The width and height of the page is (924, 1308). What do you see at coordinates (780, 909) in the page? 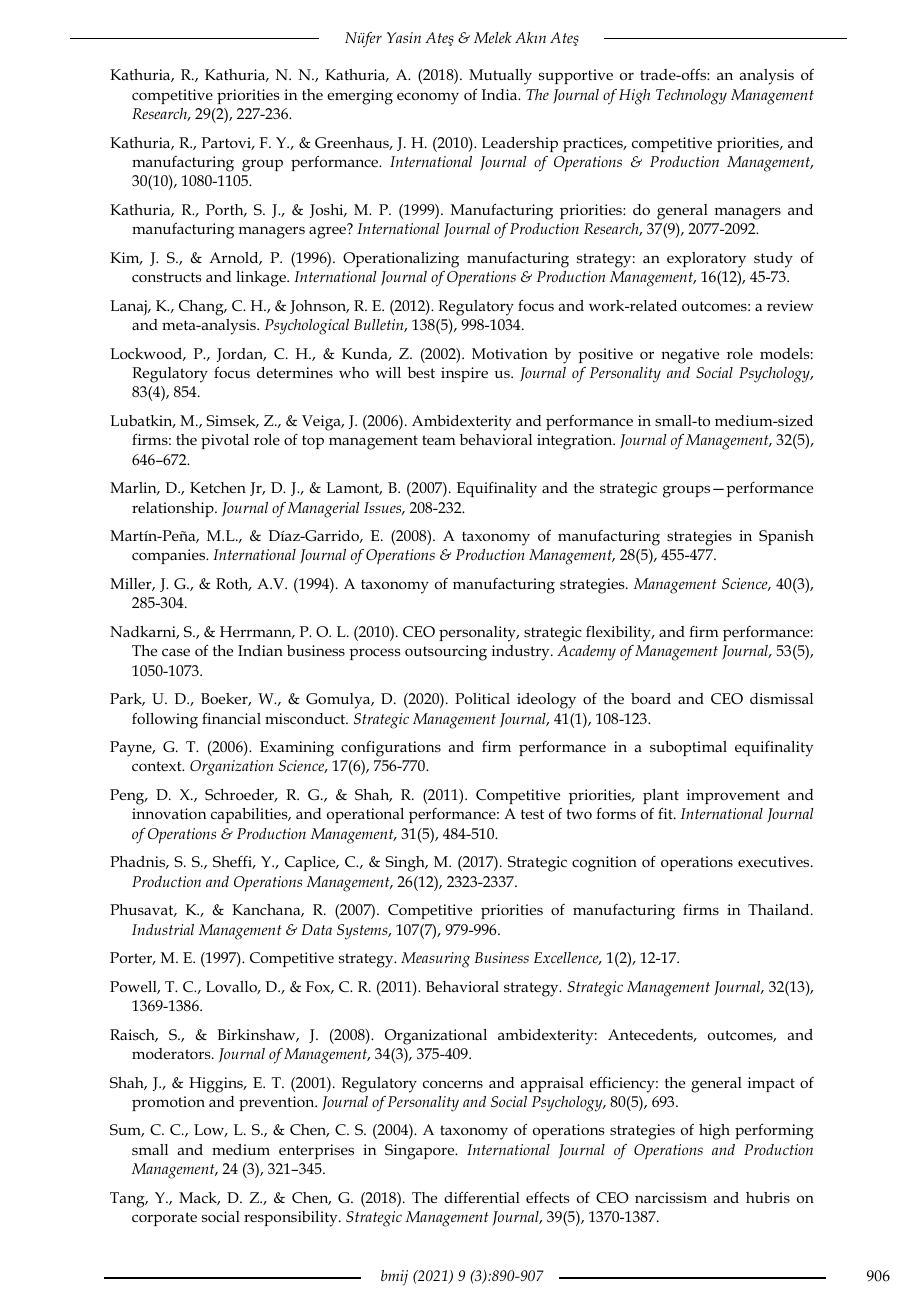
I see `Thailand` at bounding box center [780, 909].
